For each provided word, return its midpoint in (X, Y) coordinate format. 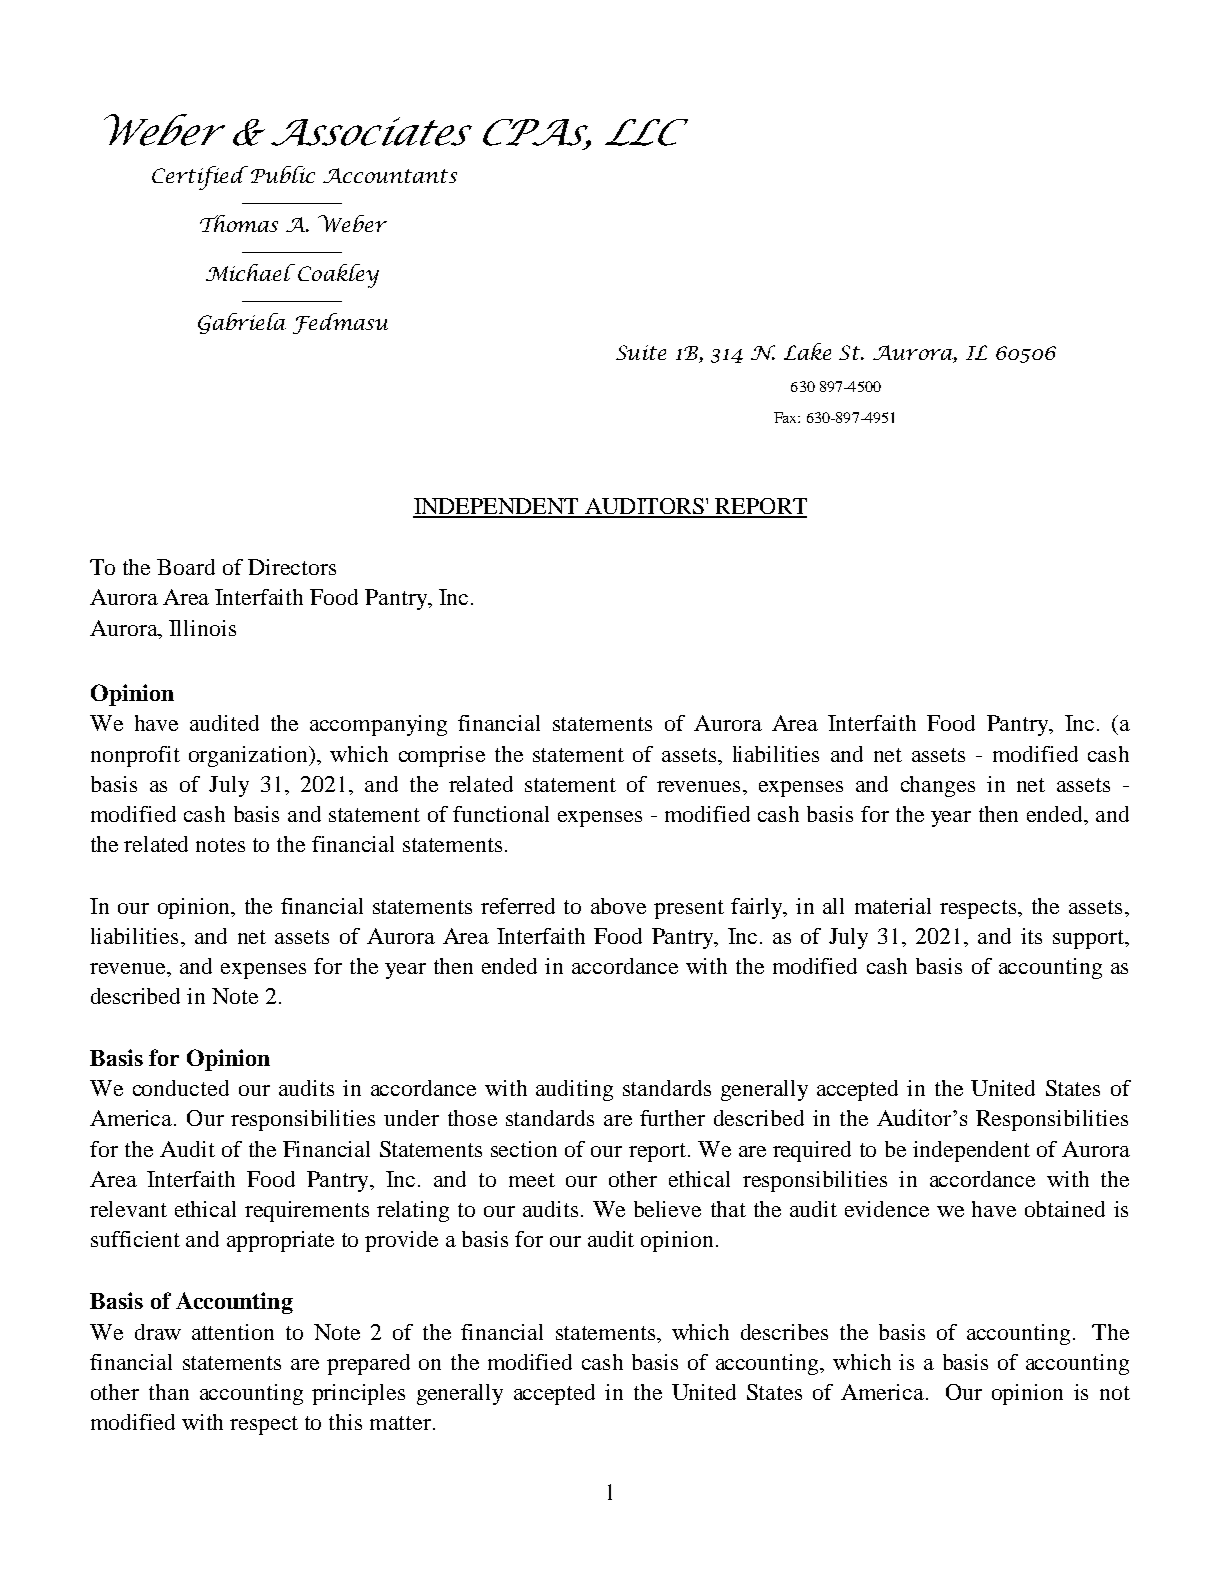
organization (249, 756)
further (672, 1118)
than (169, 1392)
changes (938, 786)
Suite (641, 352)
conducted (181, 1088)
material (893, 906)
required (812, 1151)
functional (501, 814)
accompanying (378, 725)
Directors (292, 567)
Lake (807, 351)
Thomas (239, 223)
